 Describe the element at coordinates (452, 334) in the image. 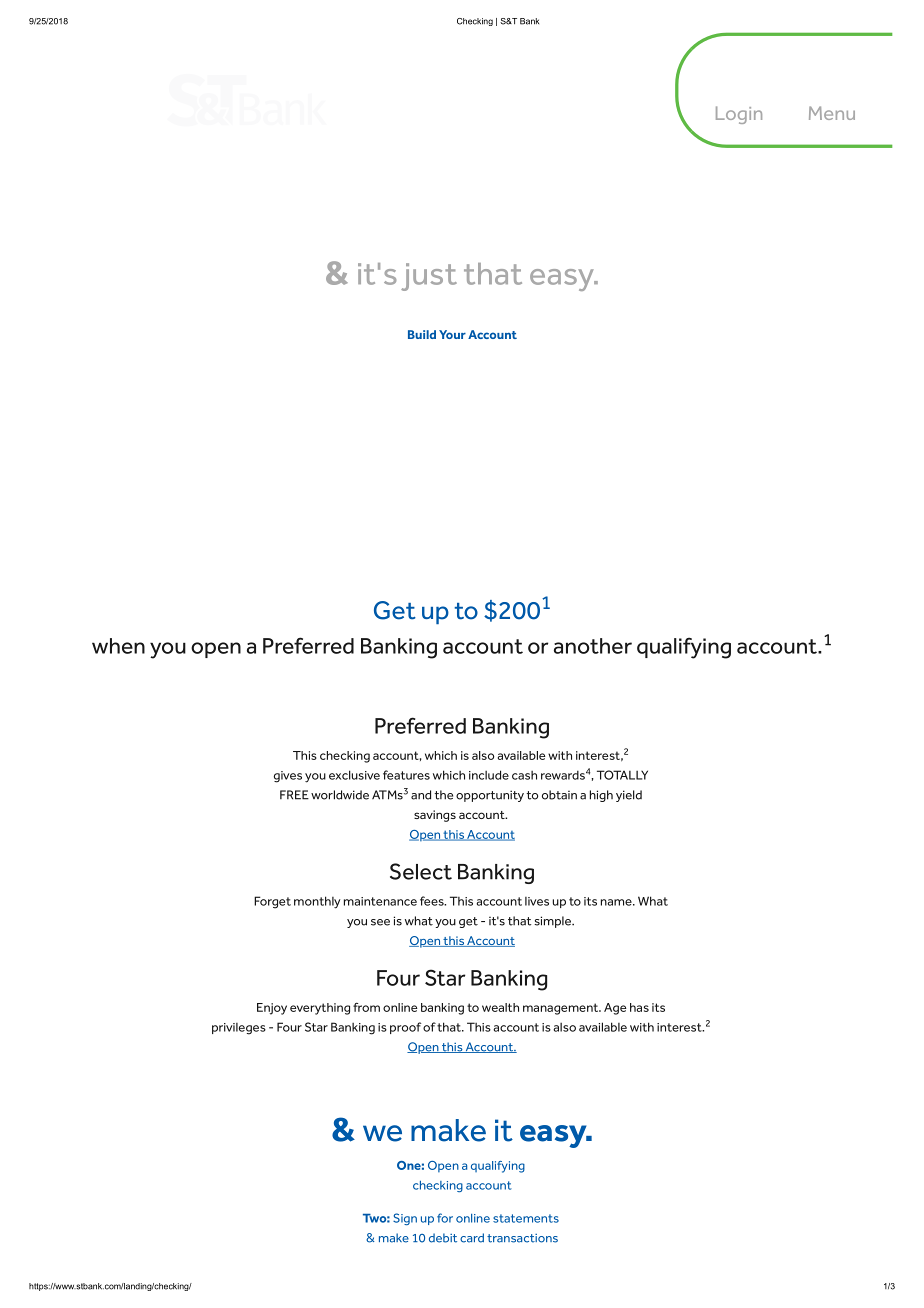

I see `Your` at that location.
